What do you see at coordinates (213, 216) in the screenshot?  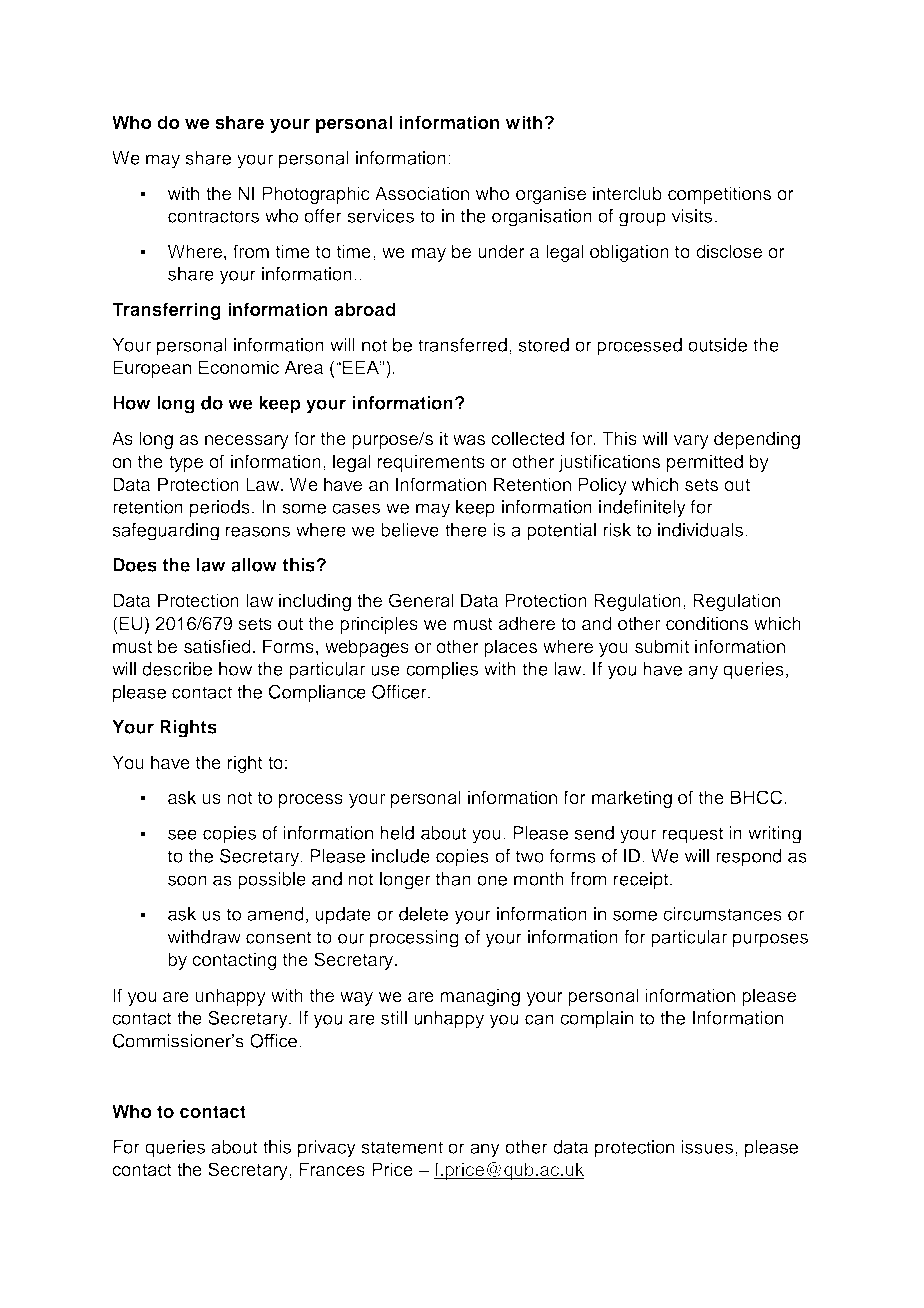 I see `contractors` at bounding box center [213, 216].
